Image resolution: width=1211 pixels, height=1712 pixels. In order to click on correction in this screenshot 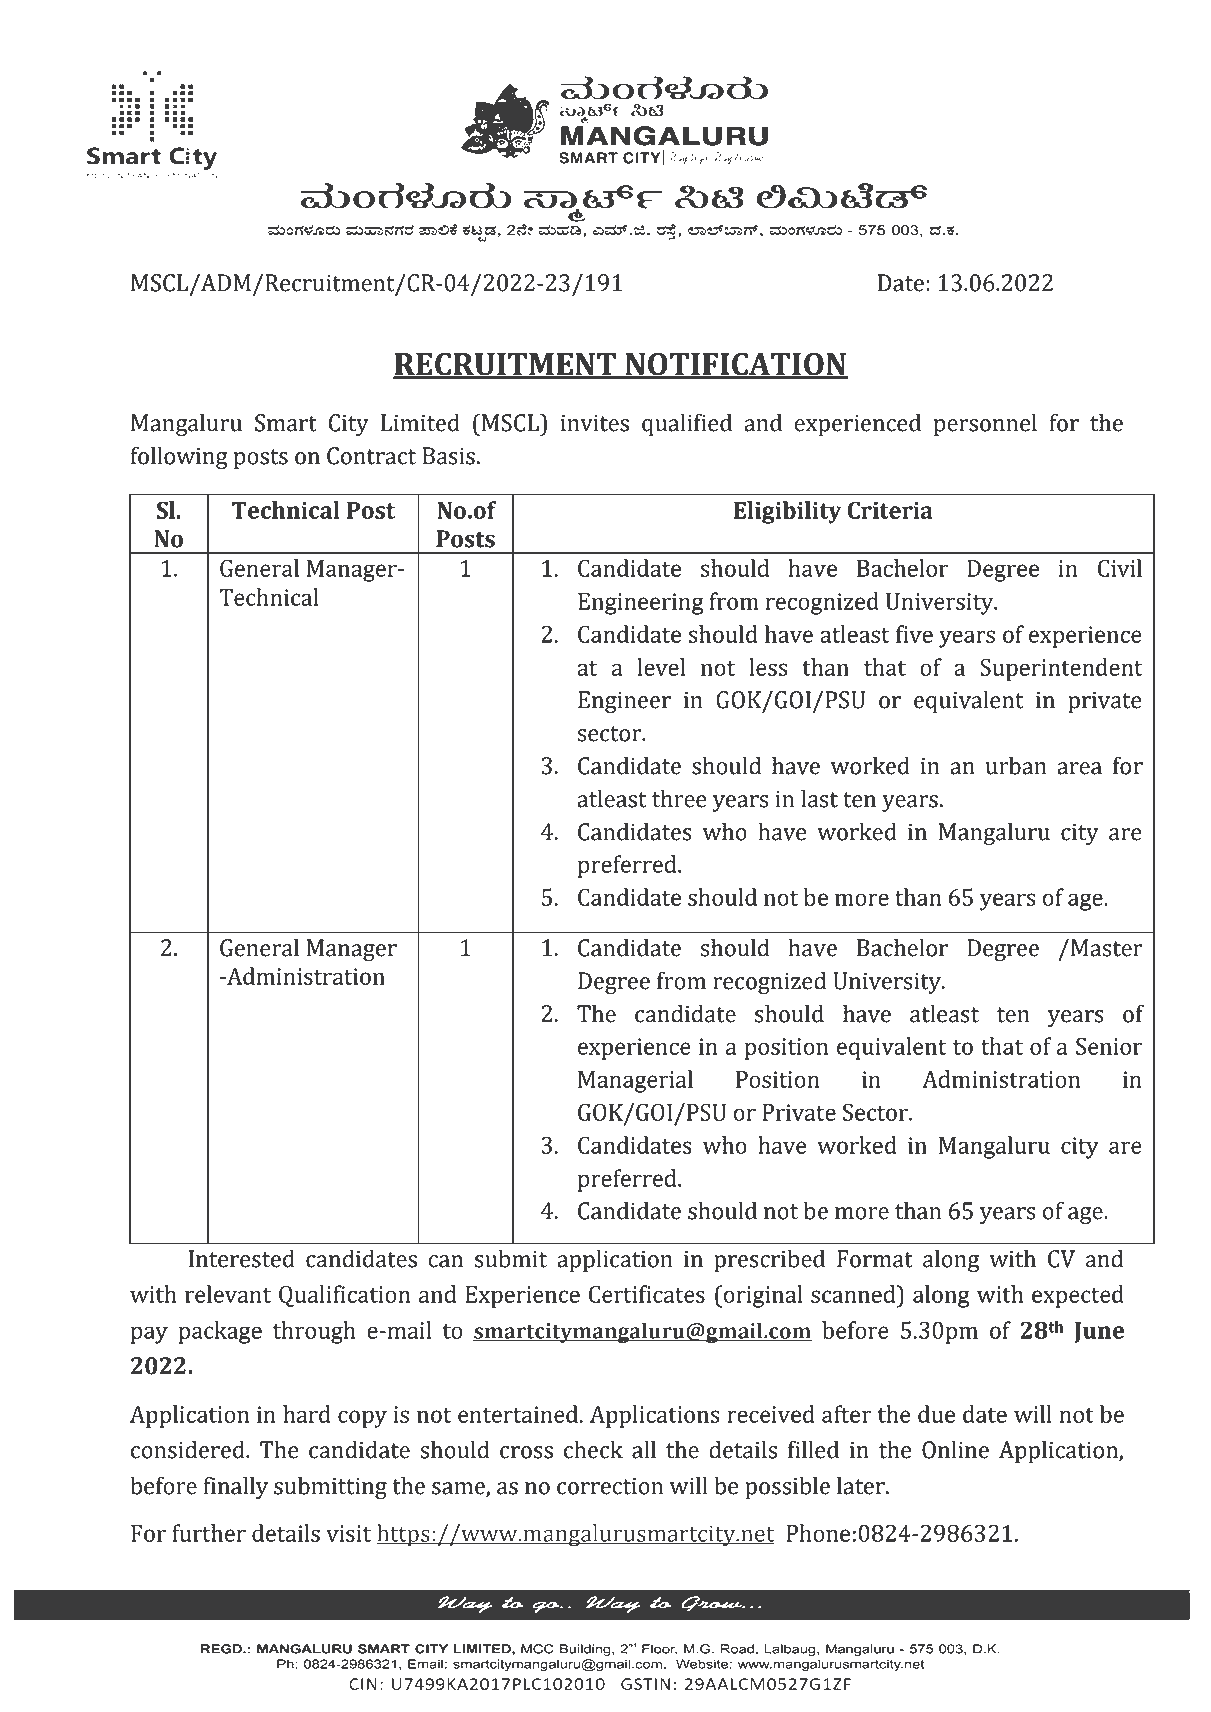, I will do `click(610, 1486)`.
